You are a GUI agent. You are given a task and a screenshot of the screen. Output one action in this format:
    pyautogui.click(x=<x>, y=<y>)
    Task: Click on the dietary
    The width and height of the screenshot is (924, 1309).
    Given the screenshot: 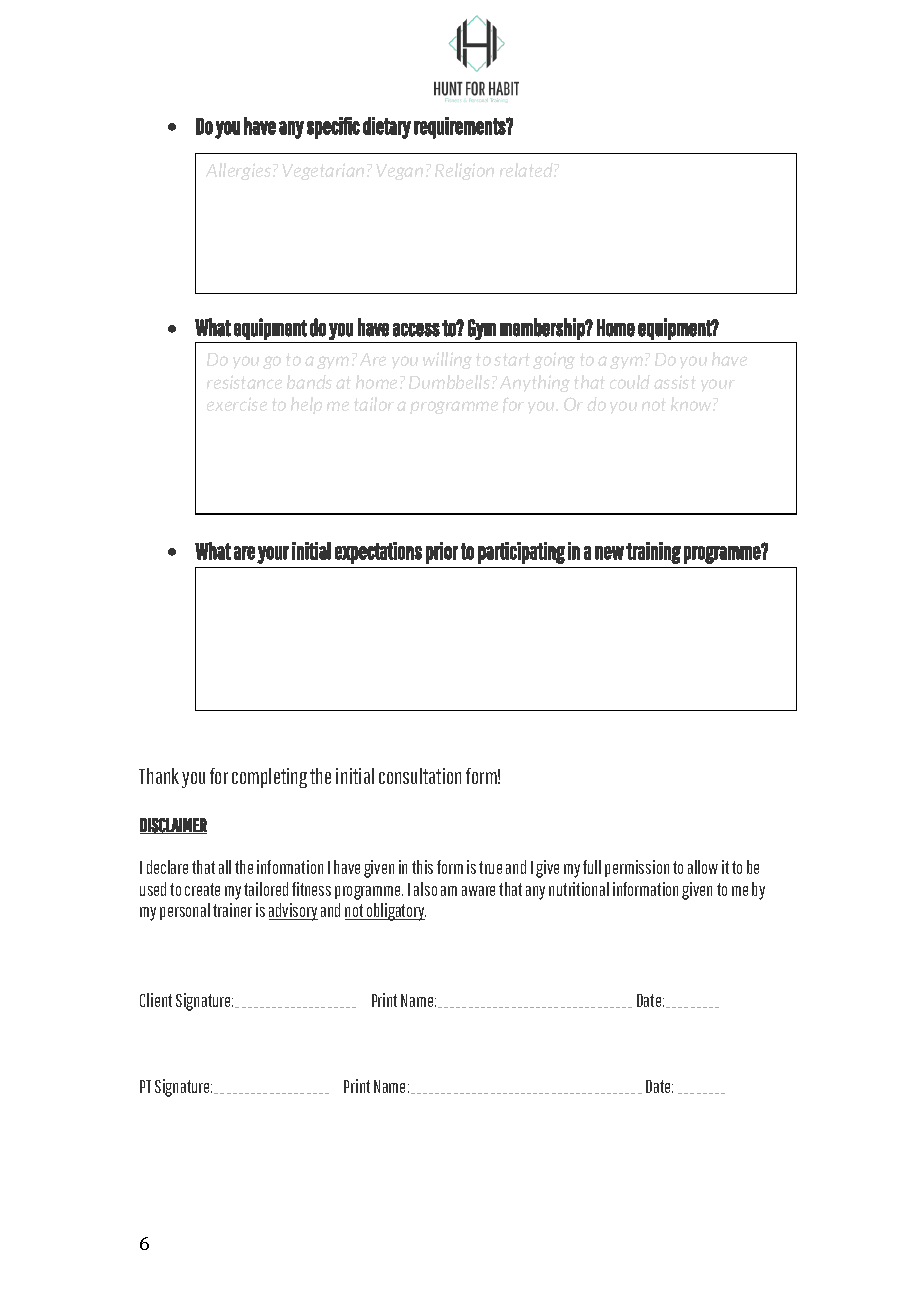 What is the action you would take?
    pyautogui.click(x=387, y=128)
